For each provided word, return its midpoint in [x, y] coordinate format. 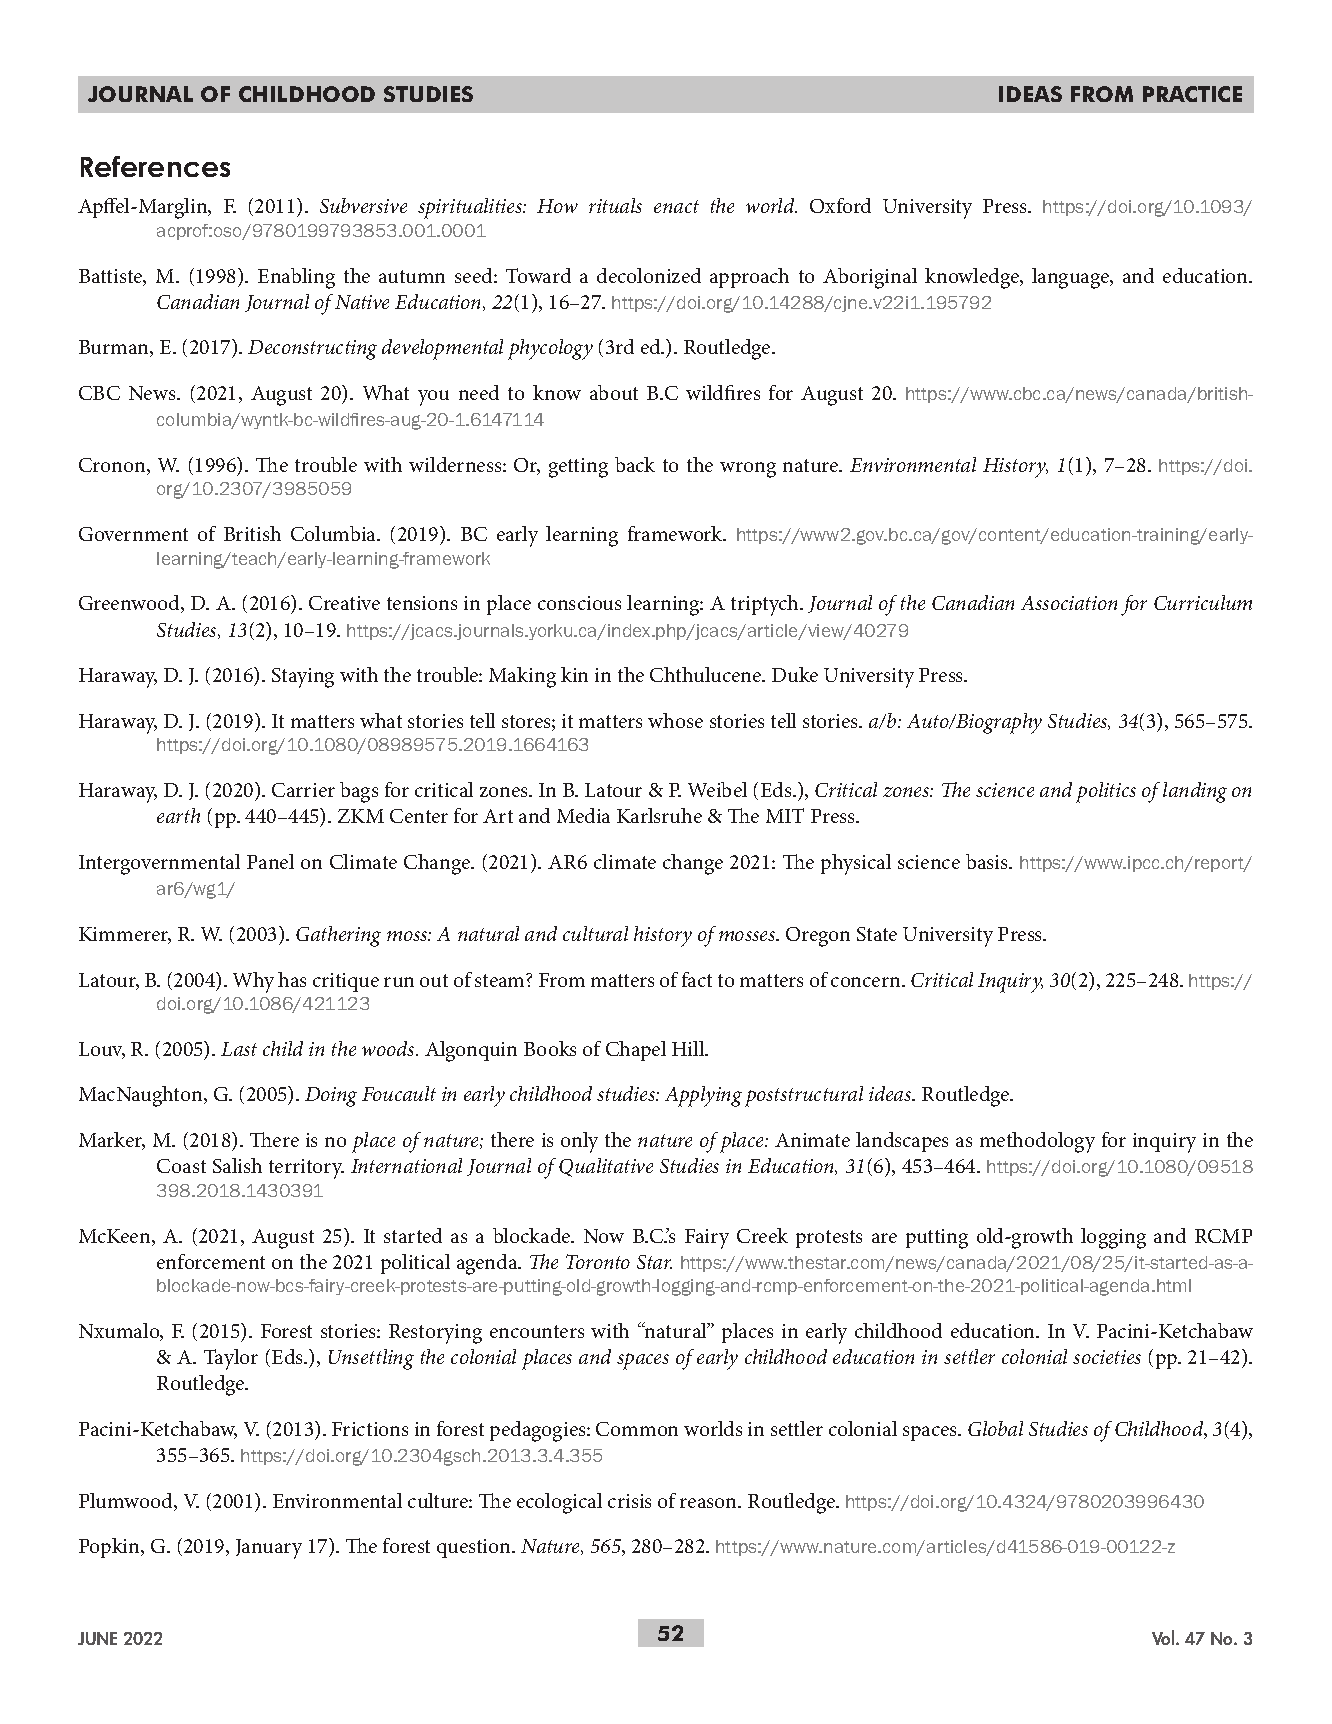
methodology [1037, 1142]
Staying [303, 678]
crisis [629, 1501]
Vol [1164, 1637]
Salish [237, 1165]
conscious [579, 603]
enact [676, 206]
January [269, 1549]
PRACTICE [1192, 94]
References [155, 166]
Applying [703, 1096]
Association [1069, 603]
